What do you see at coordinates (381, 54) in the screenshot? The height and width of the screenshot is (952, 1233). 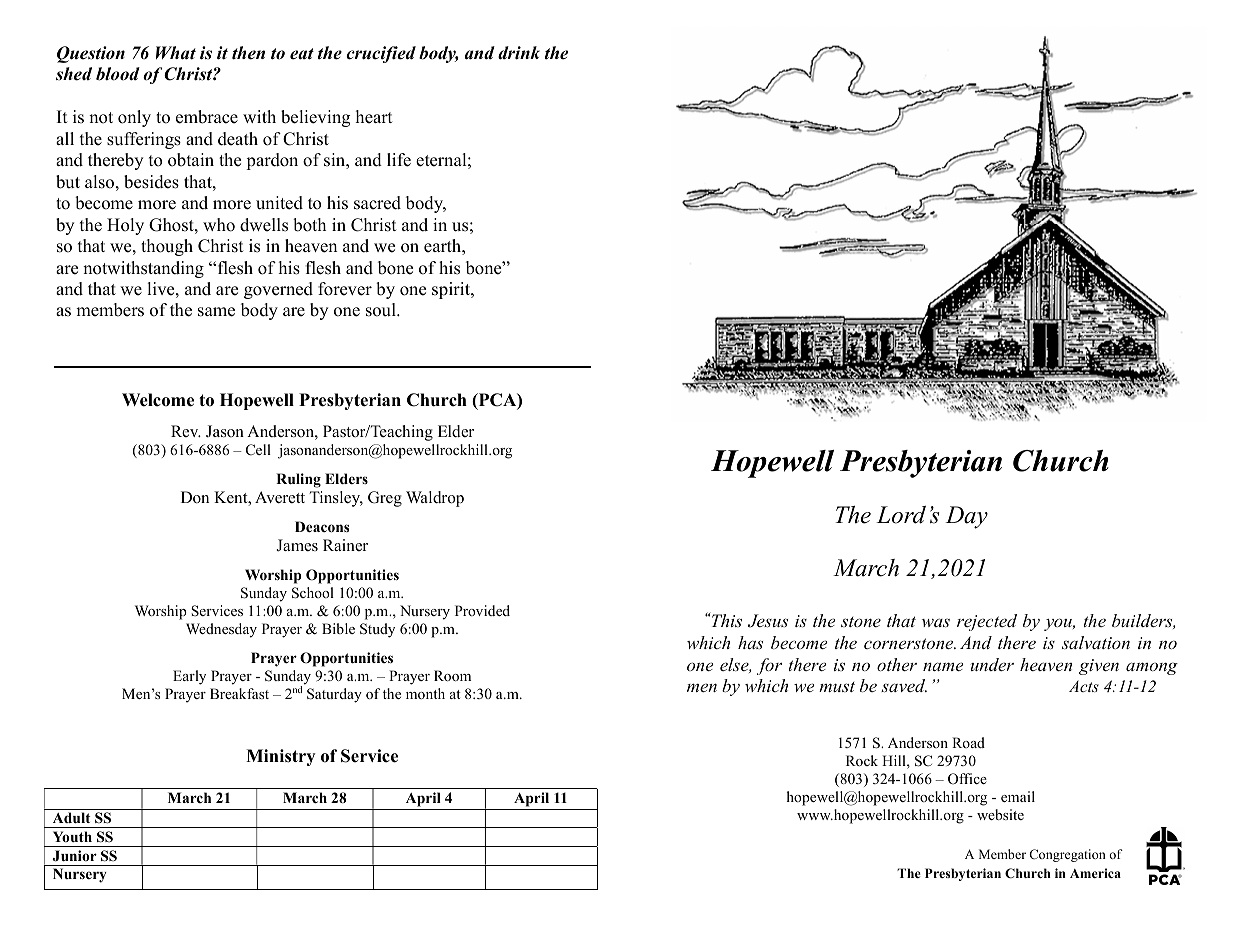 I see `crucified` at bounding box center [381, 54].
